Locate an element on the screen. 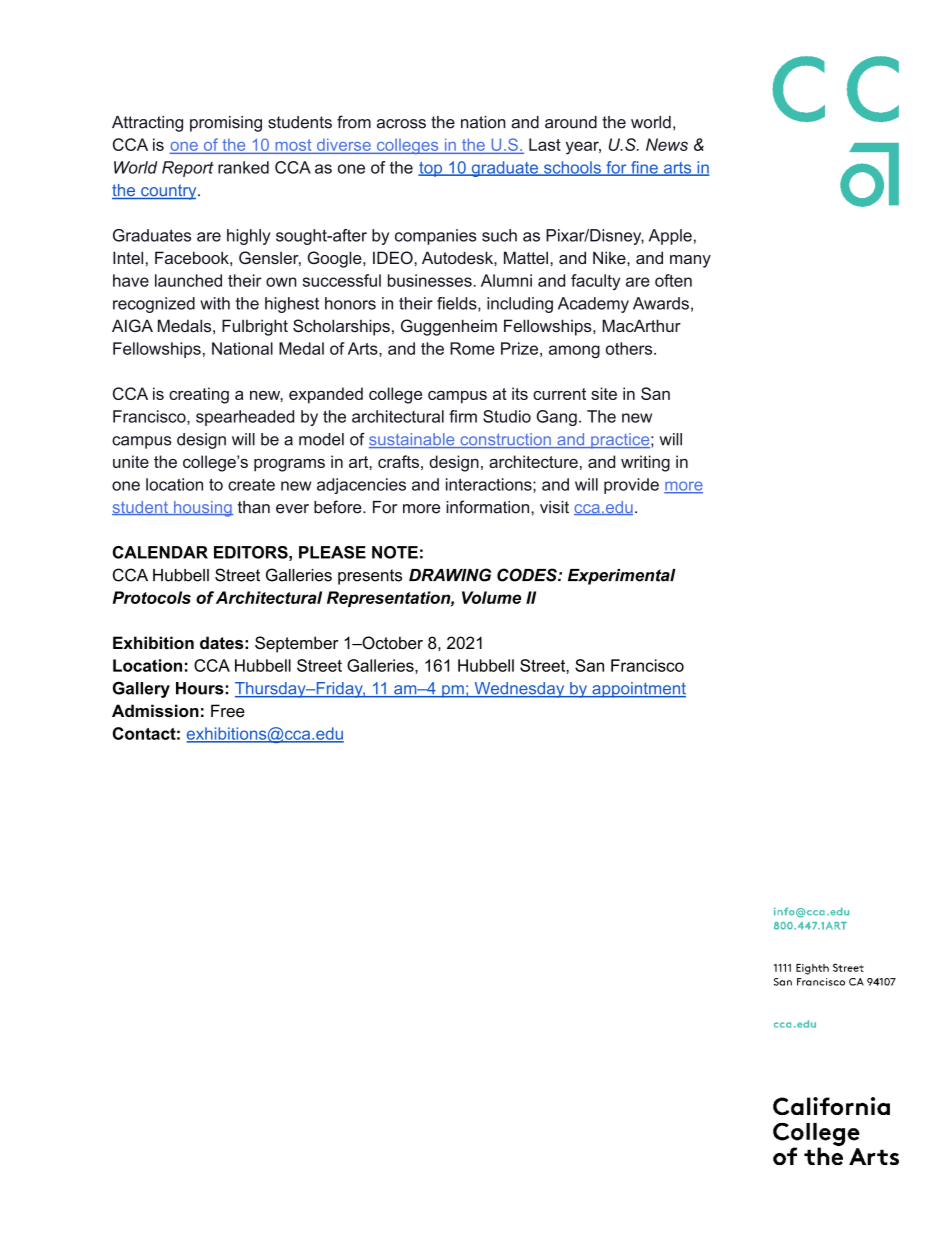  News is located at coordinates (667, 144).
